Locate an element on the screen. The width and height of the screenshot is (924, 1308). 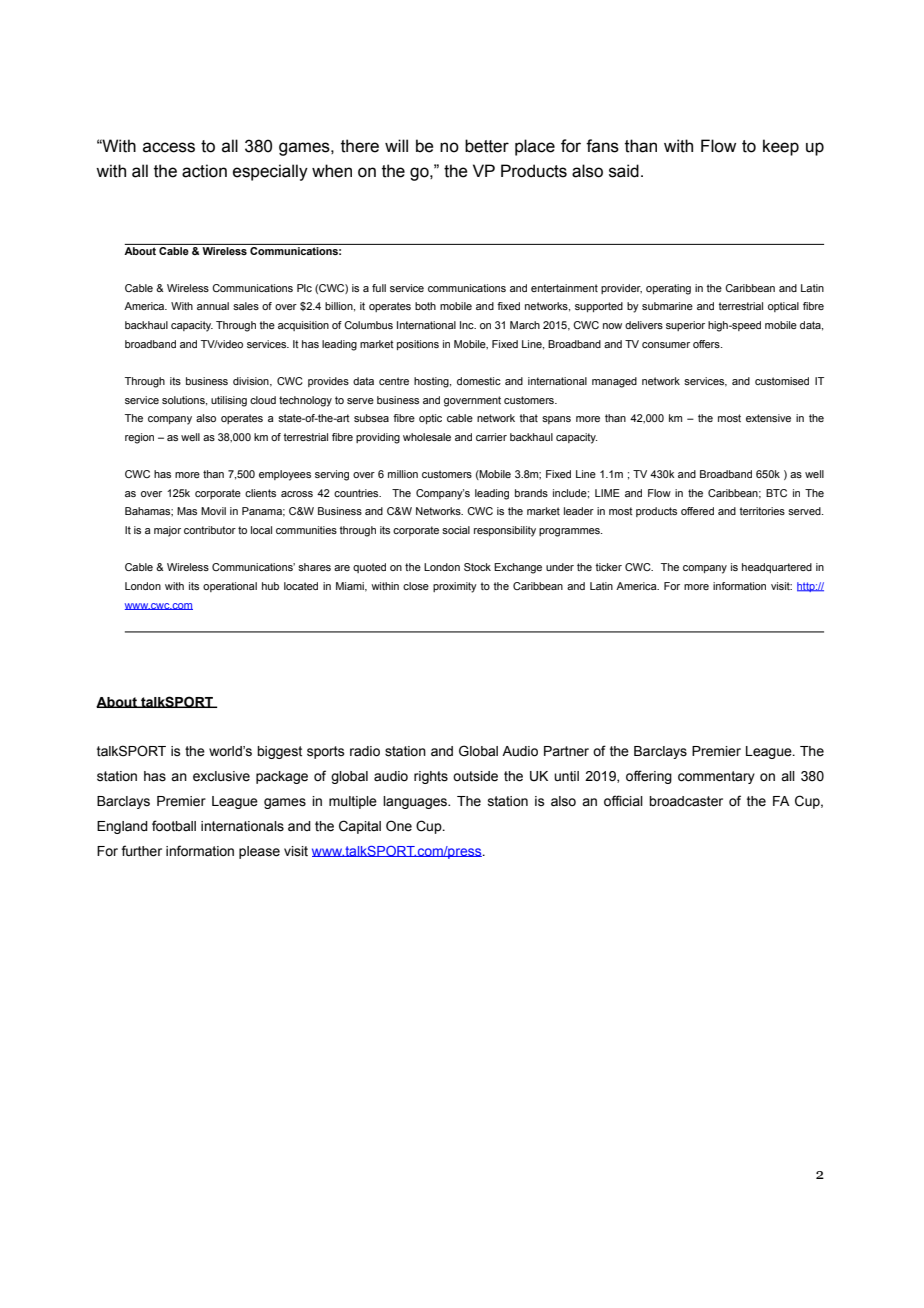
operational is located at coordinates (230, 587).
